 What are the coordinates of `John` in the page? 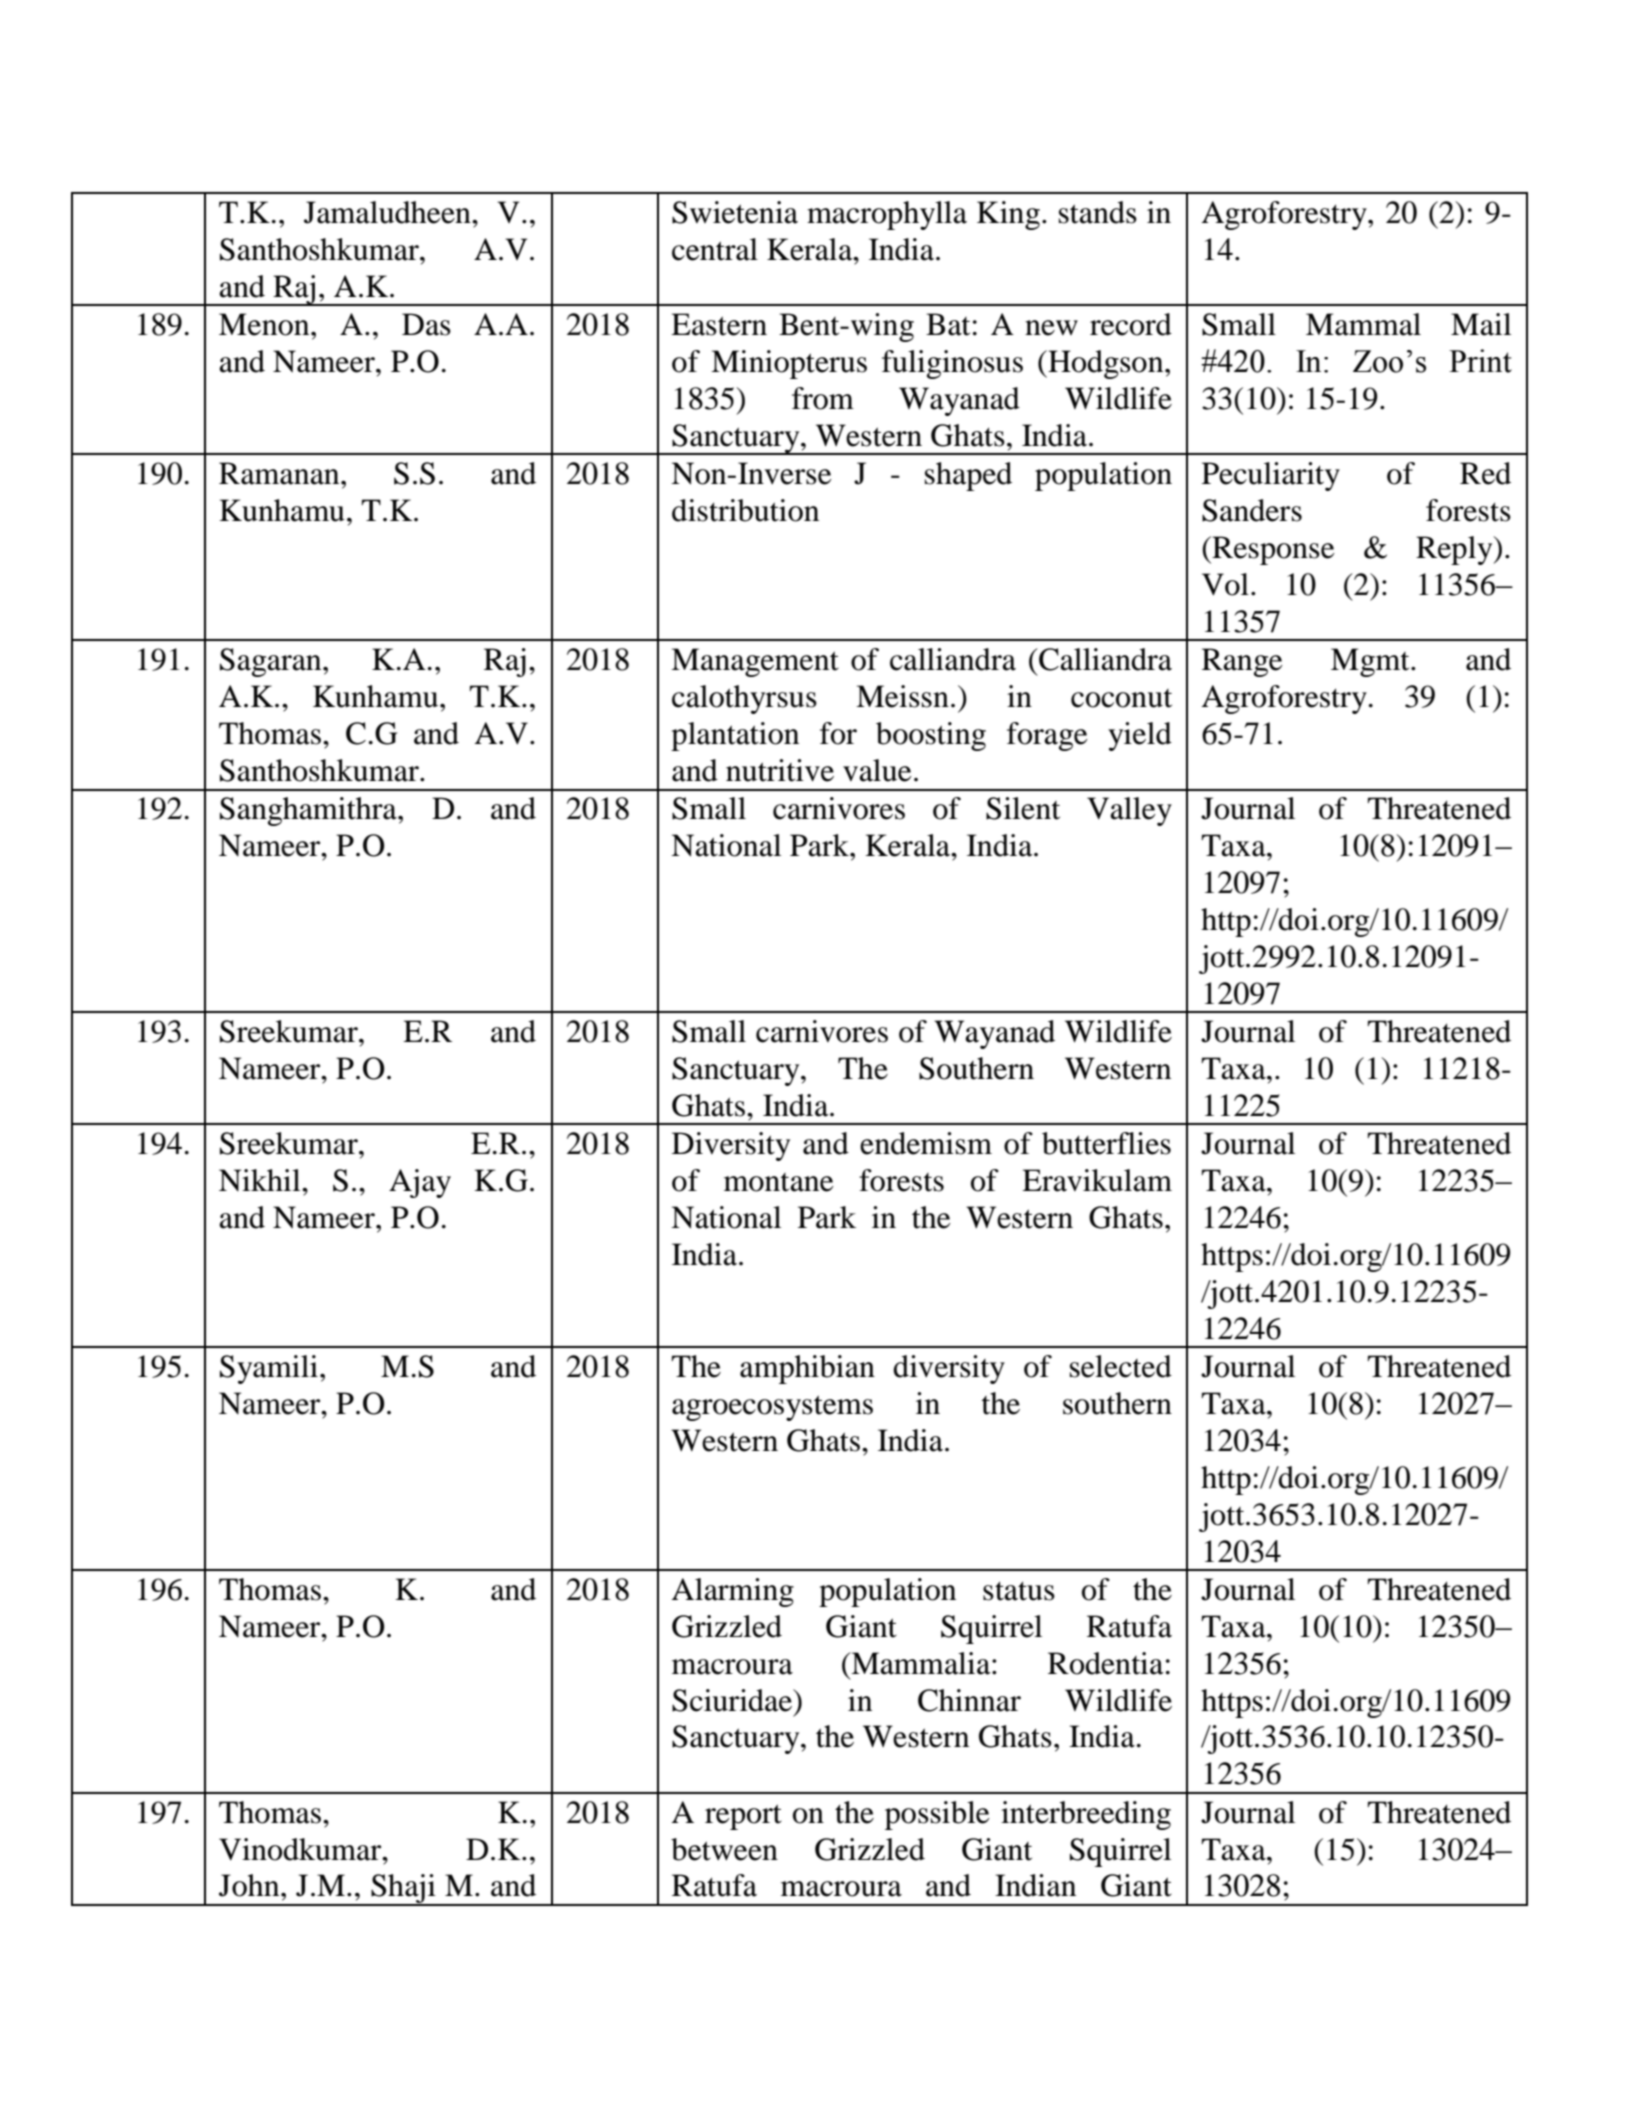 It's located at (250, 1885).
